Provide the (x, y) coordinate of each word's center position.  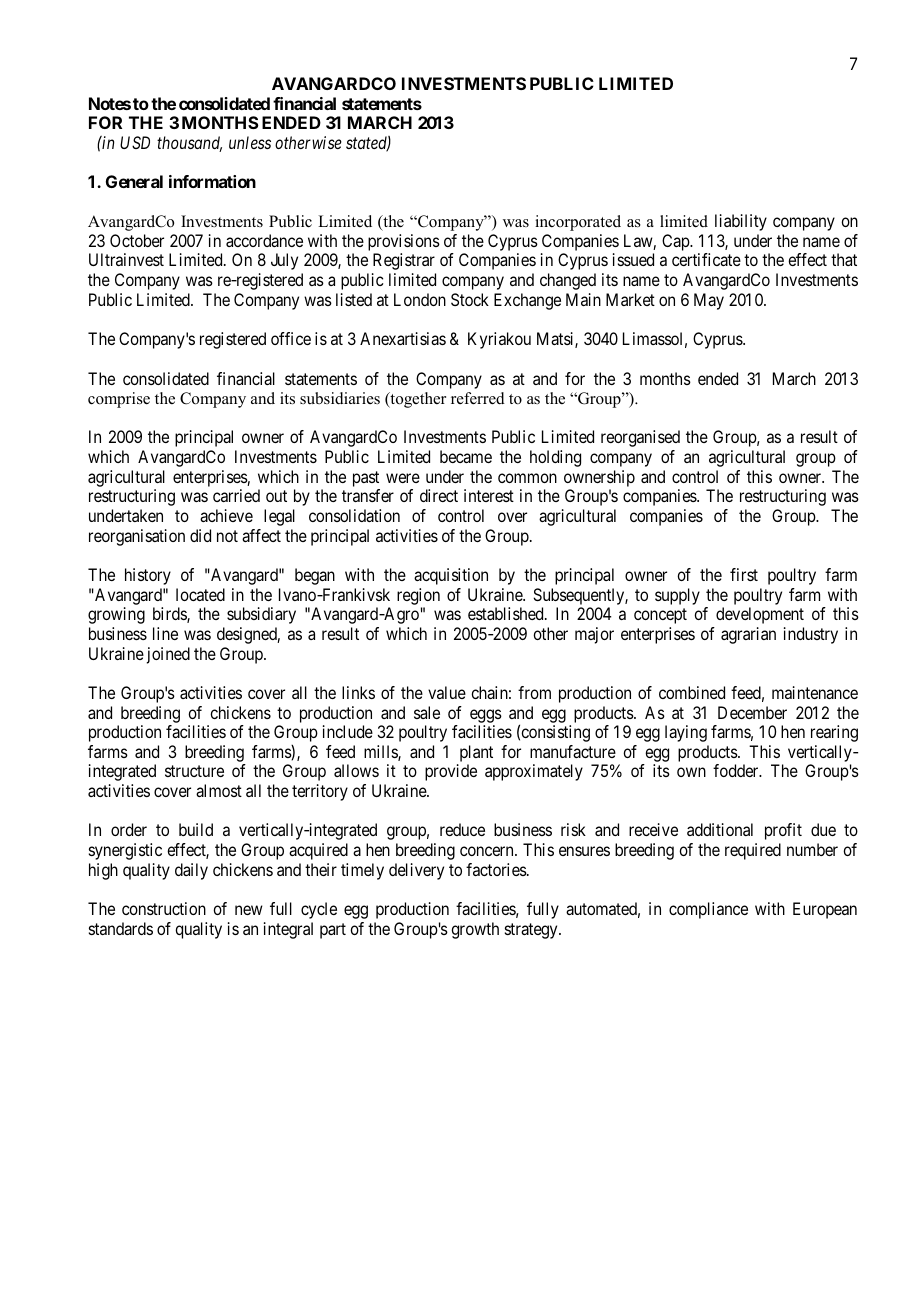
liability (741, 222)
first (744, 574)
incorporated (578, 223)
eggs (486, 716)
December (752, 712)
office (291, 338)
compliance (708, 910)
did (200, 535)
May (709, 301)
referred (478, 398)
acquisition (451, 576)
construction (164, 908)
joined (168, 655)
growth (475, 930)
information (212, 181)
